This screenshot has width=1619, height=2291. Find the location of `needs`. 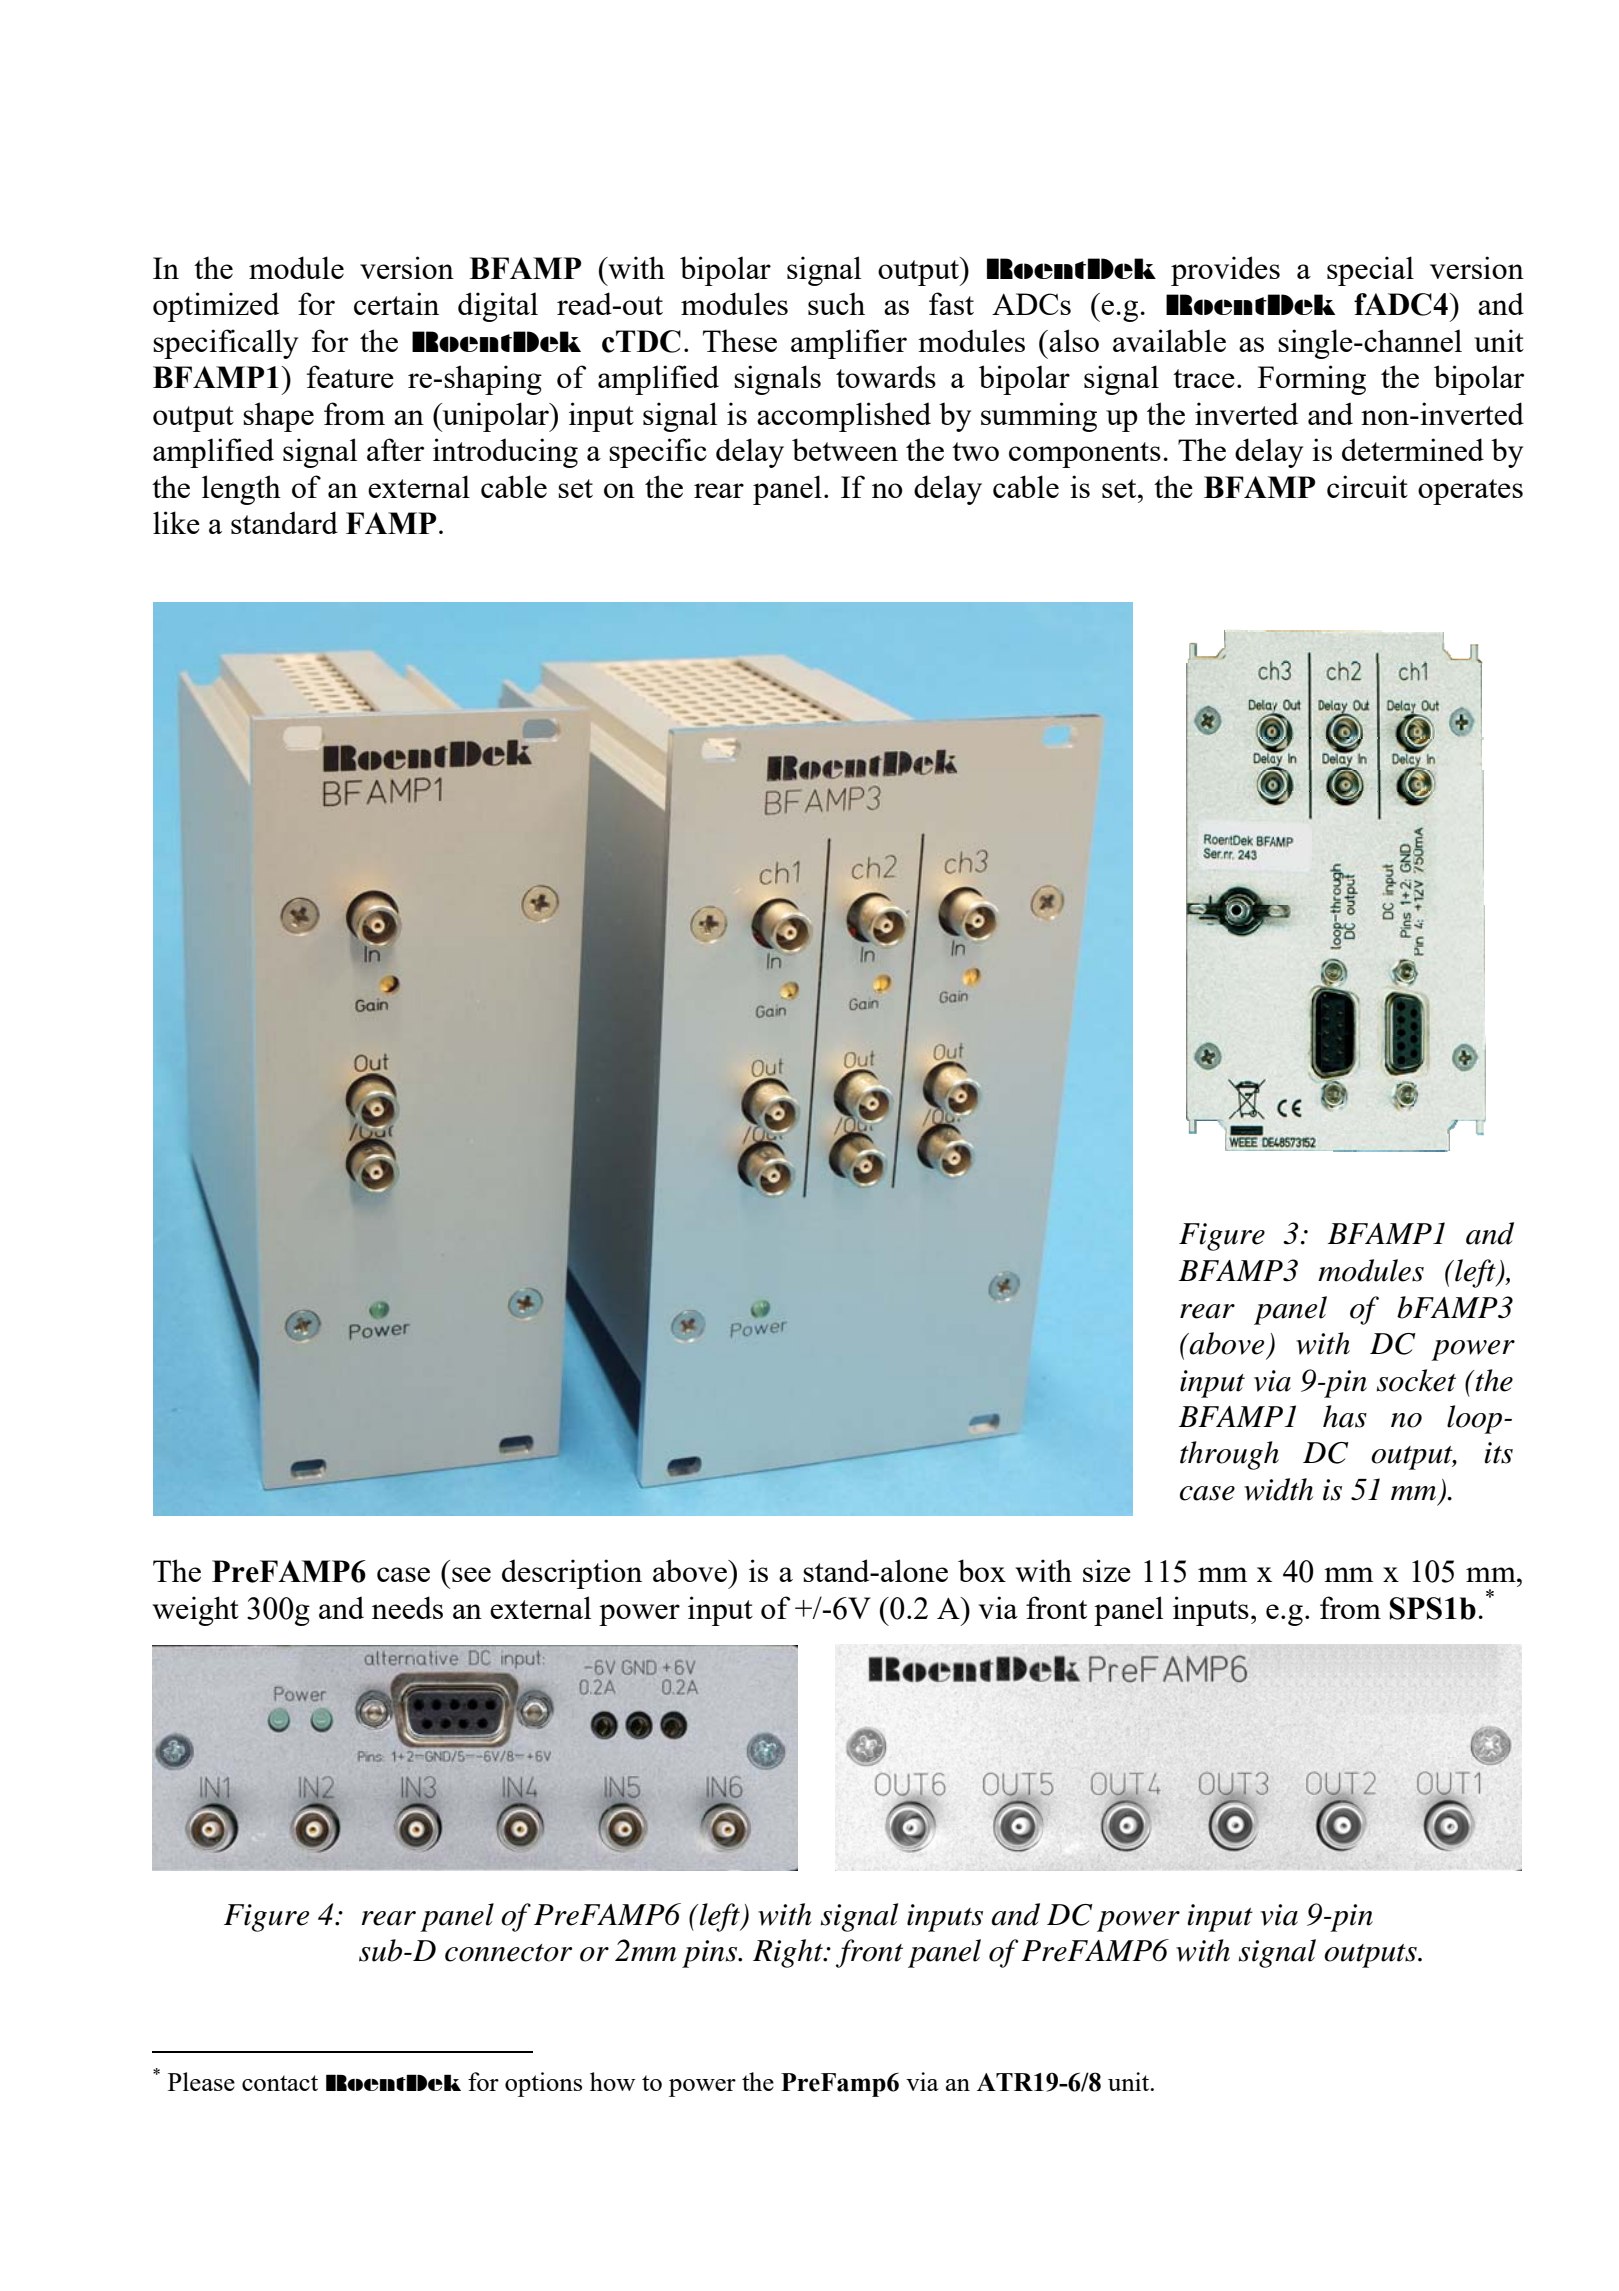

needs is located at coordinates (407, 1607).
